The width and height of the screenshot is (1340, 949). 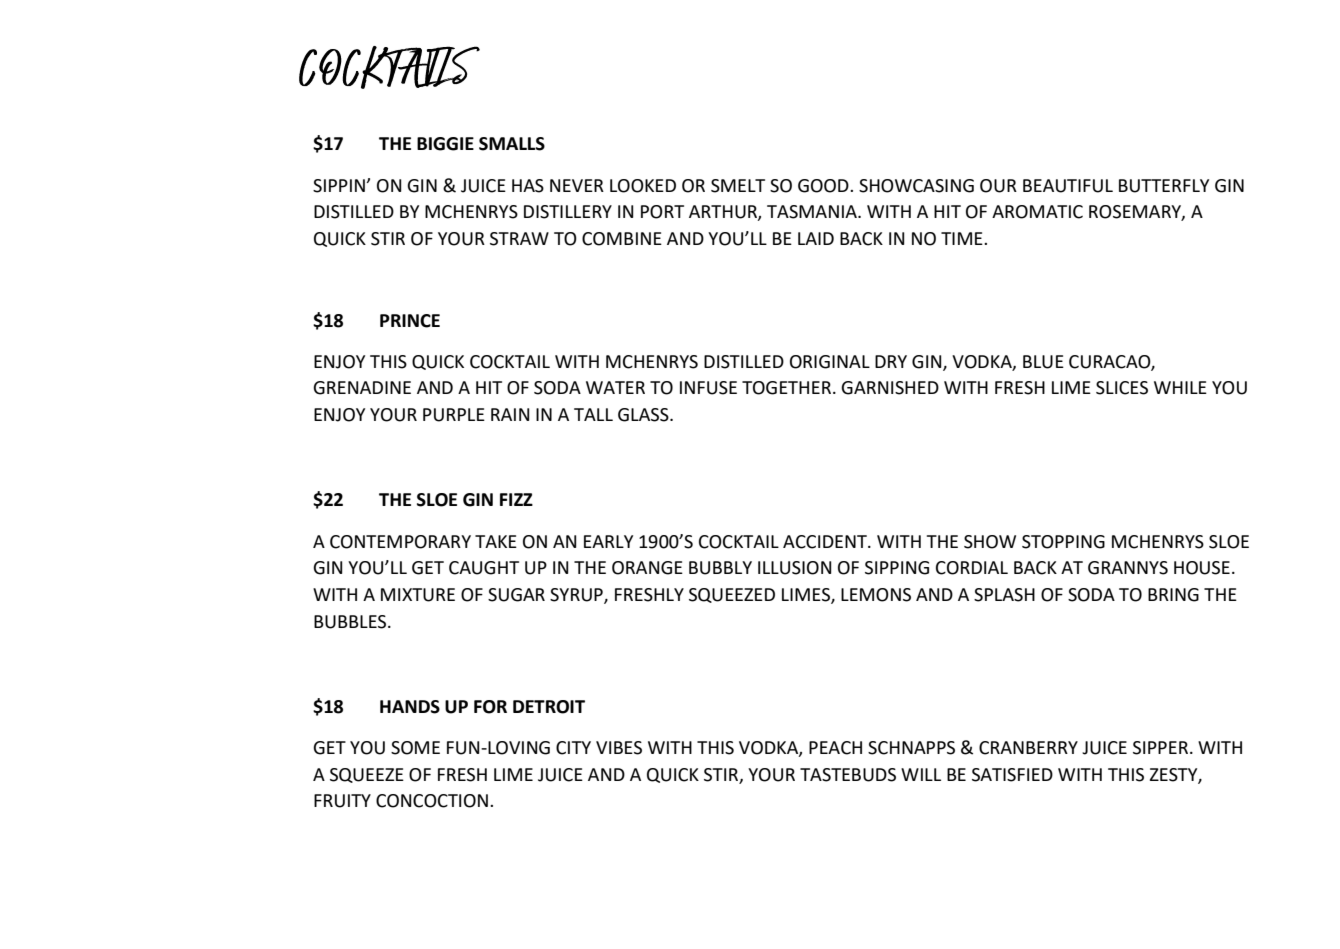 What do you see at coordinates (738, 186) in the screenshot?
I see `SMELT` at bounding box center [738, 186].
